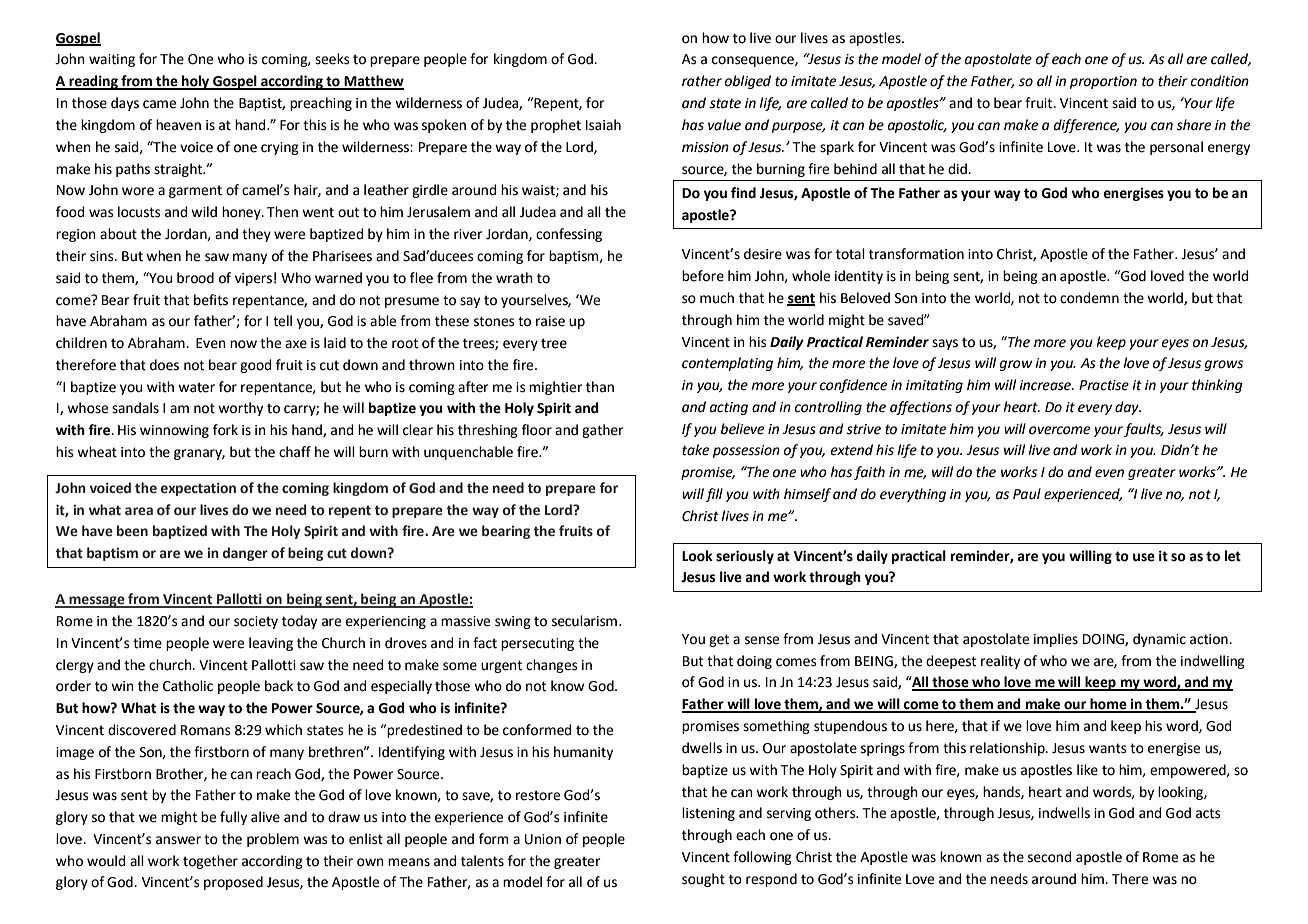 This screenshot has width=1308, height=924. Describe the element at coordinates (198, 489) in the screenshot. I see `expectation` at that location.
